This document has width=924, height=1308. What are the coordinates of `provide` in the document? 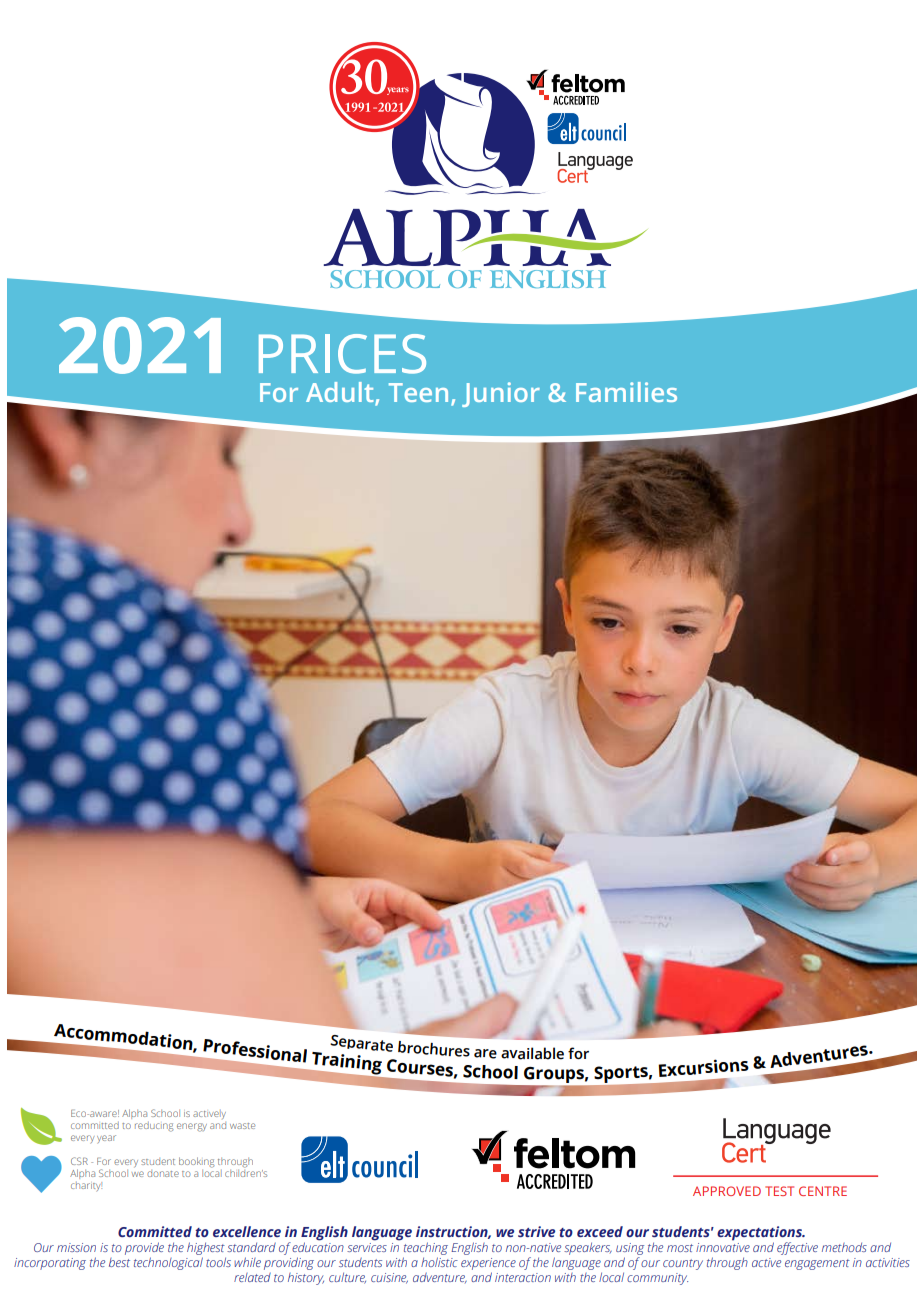 It's located at (144, 1250).
